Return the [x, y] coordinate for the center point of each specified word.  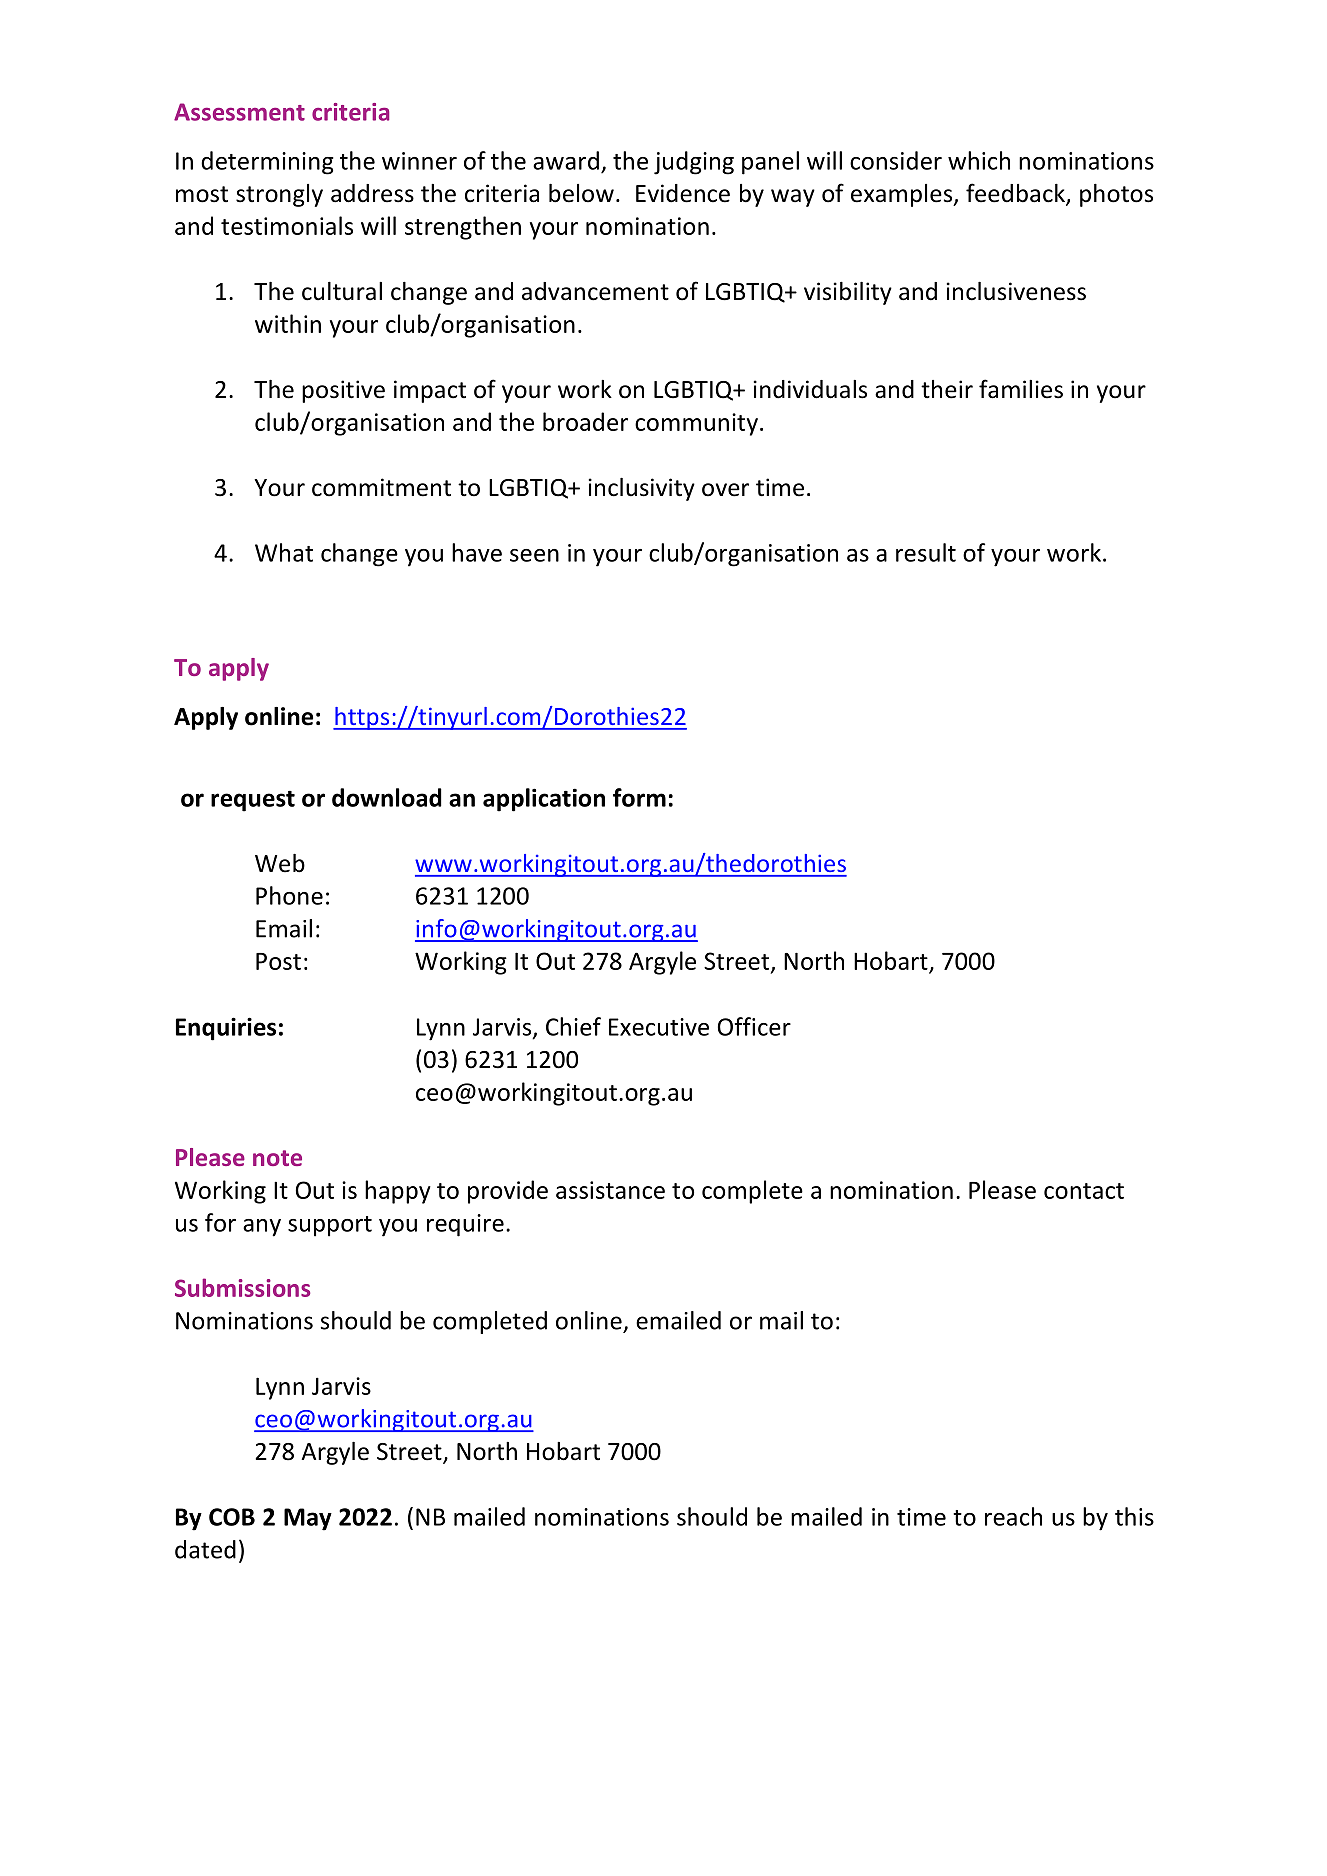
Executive [659, 1027]
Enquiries [226, 1029]
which [979, 160]
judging [694, 163]
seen [534, 555]
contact [1084, 1191]
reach [1013, 1516]
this [1134, 1516]
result [926, 552]
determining [267, 163]
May [308, 1519]
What [284, 552]
